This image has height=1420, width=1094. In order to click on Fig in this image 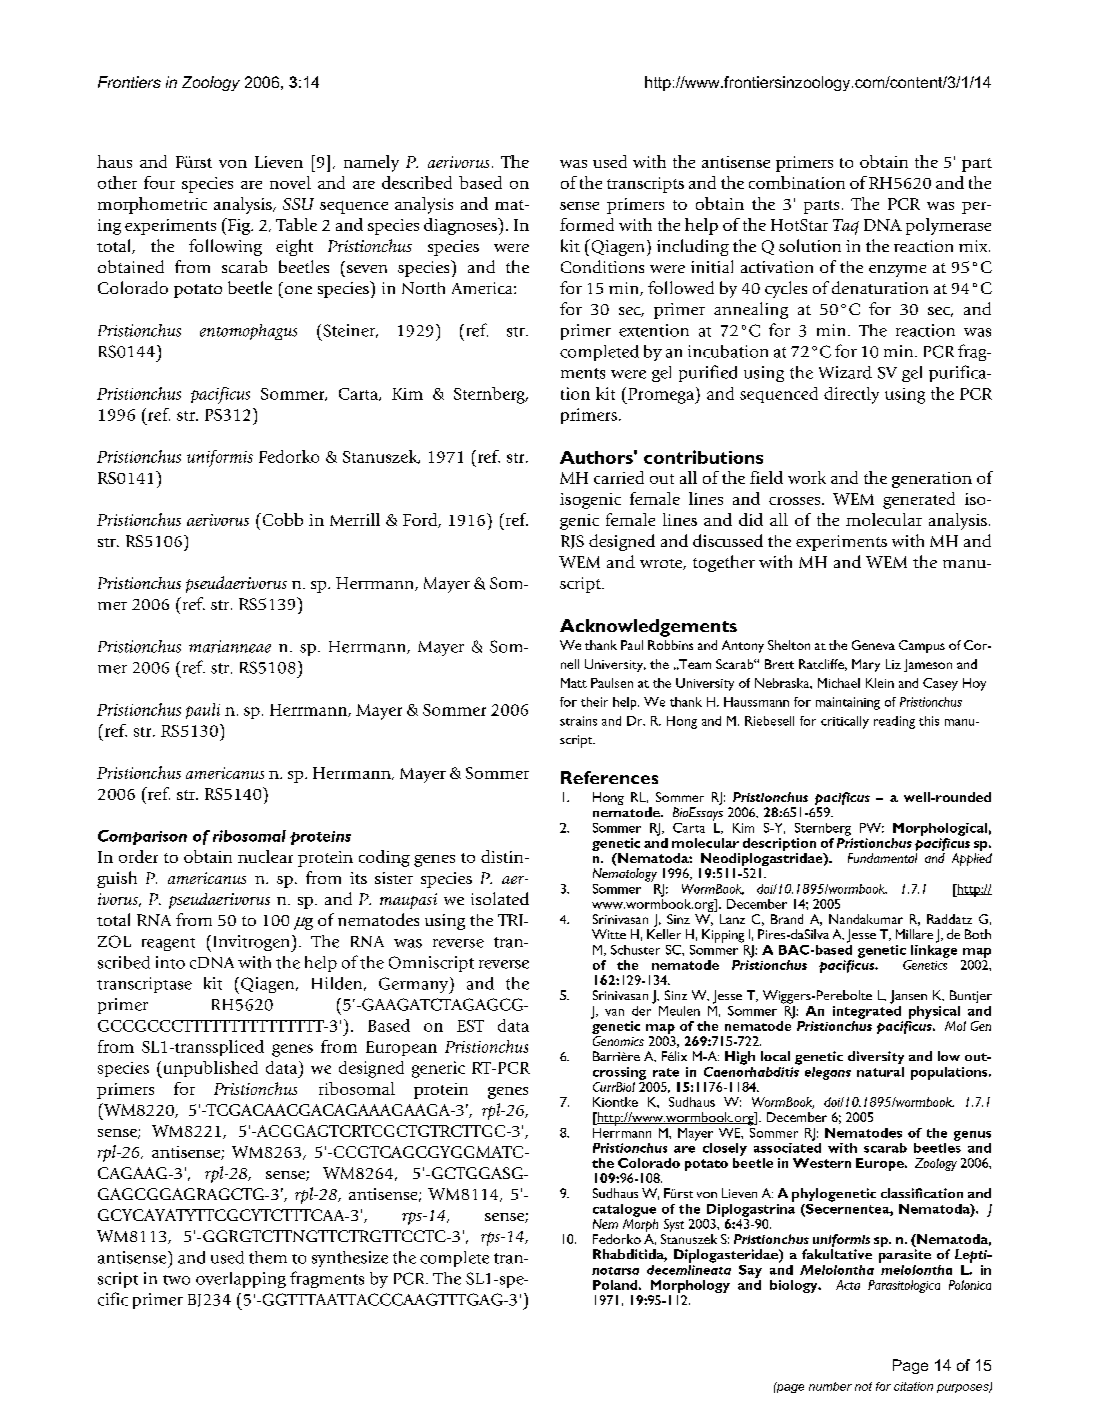, I will do `click(239, 226)`.
